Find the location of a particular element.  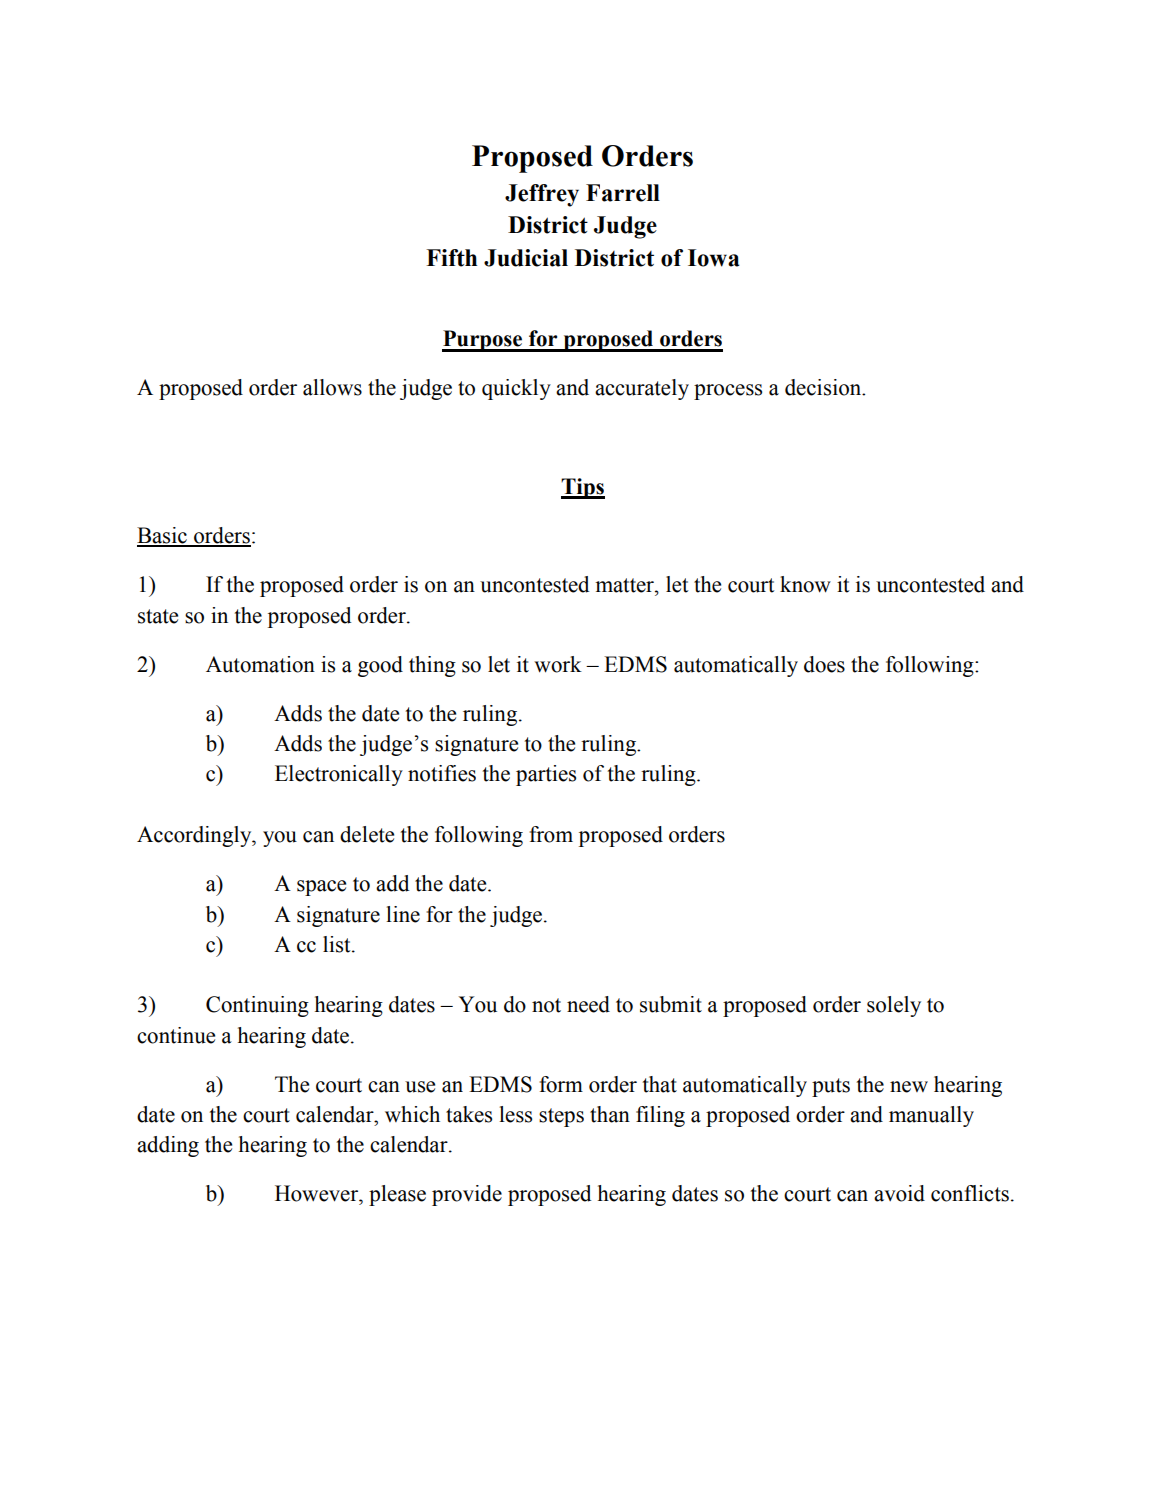

decision is located at coordinates (824, 387).
